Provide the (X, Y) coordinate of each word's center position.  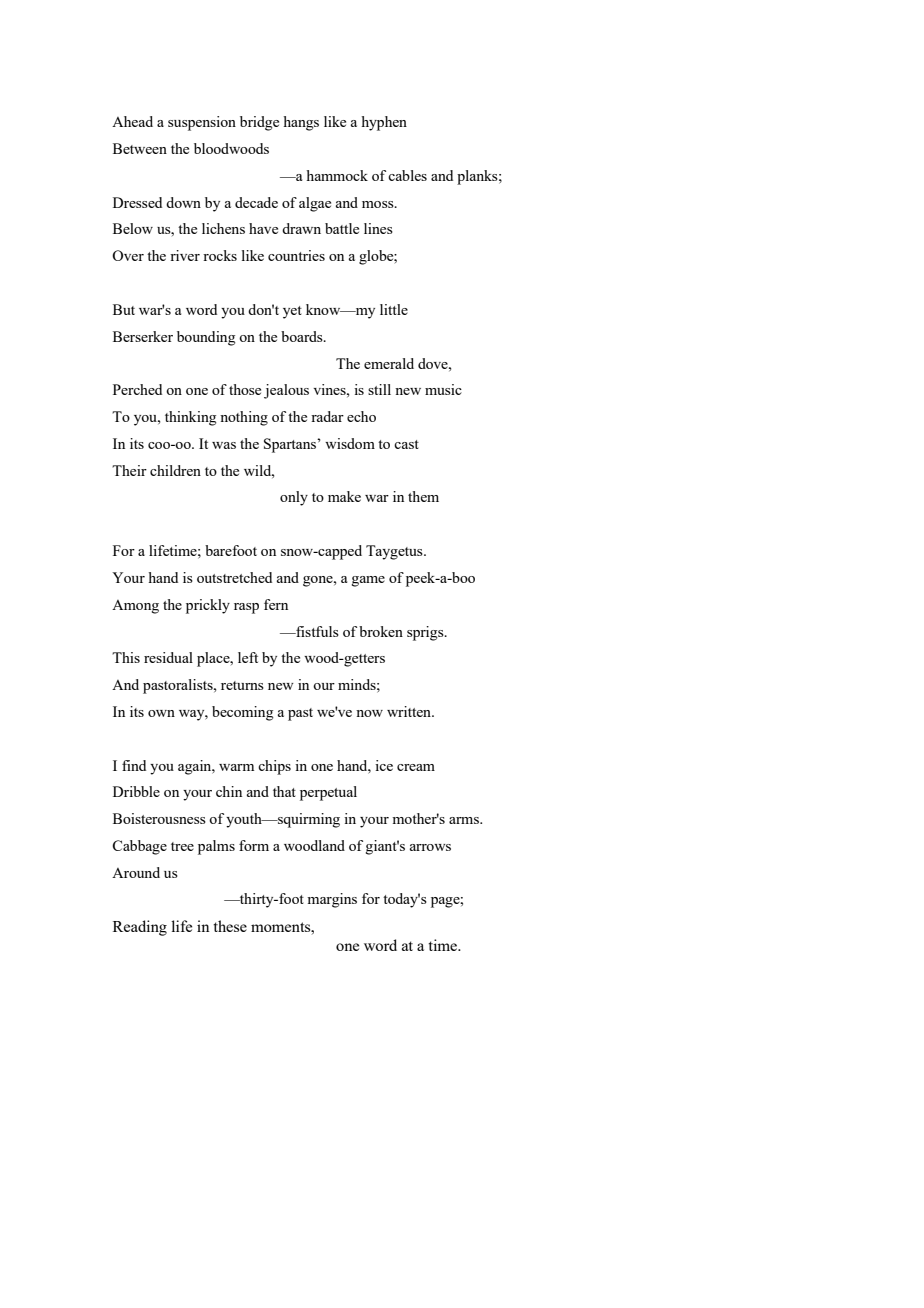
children (175, 470)
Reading (140, 928)
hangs (301, 123)
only (294, 498)
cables (407, 175)
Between (140, 148)
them (423, 496)
